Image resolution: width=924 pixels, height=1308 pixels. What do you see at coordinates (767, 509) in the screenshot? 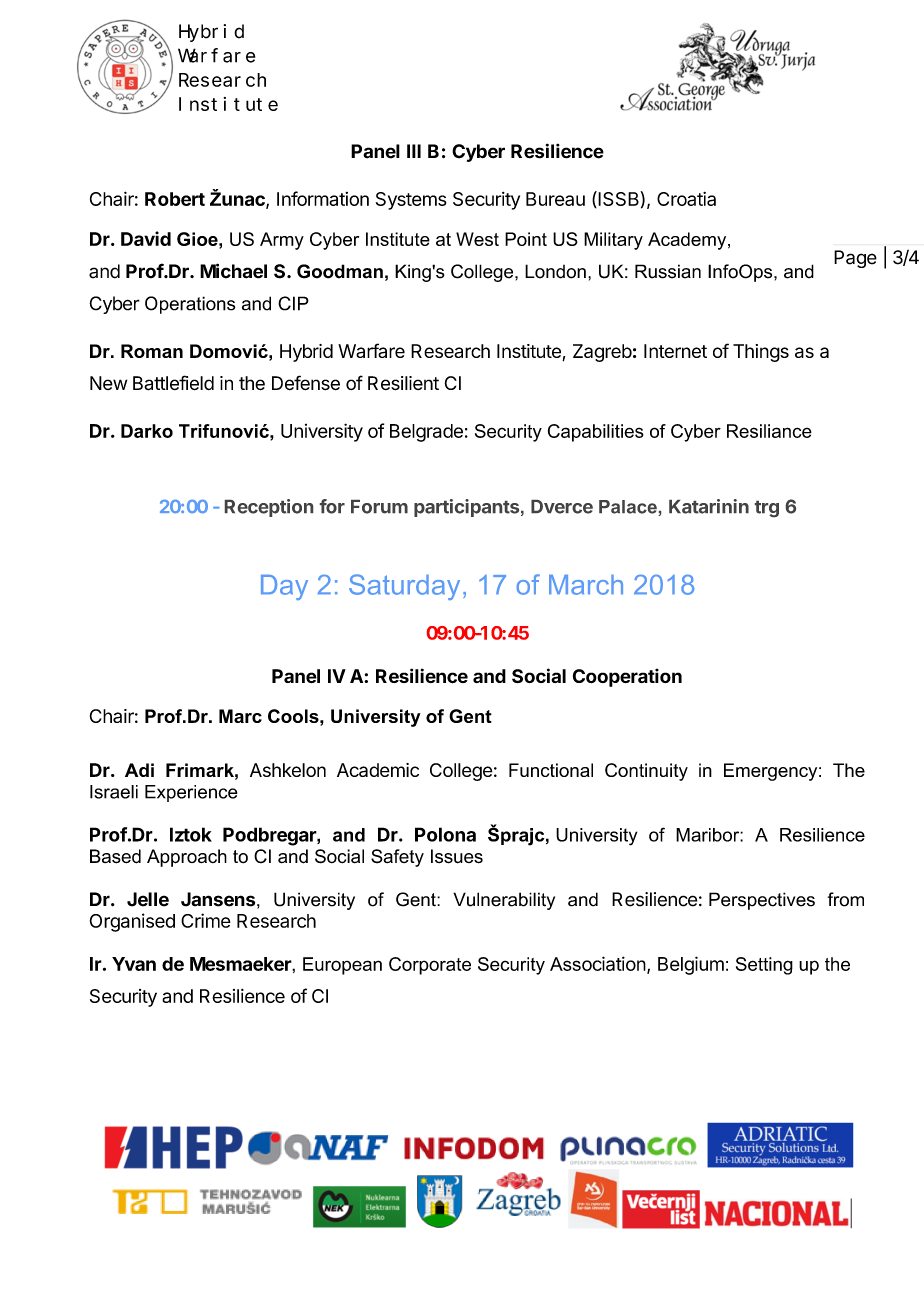
I see `trg` at bounding box center [767, 509].
